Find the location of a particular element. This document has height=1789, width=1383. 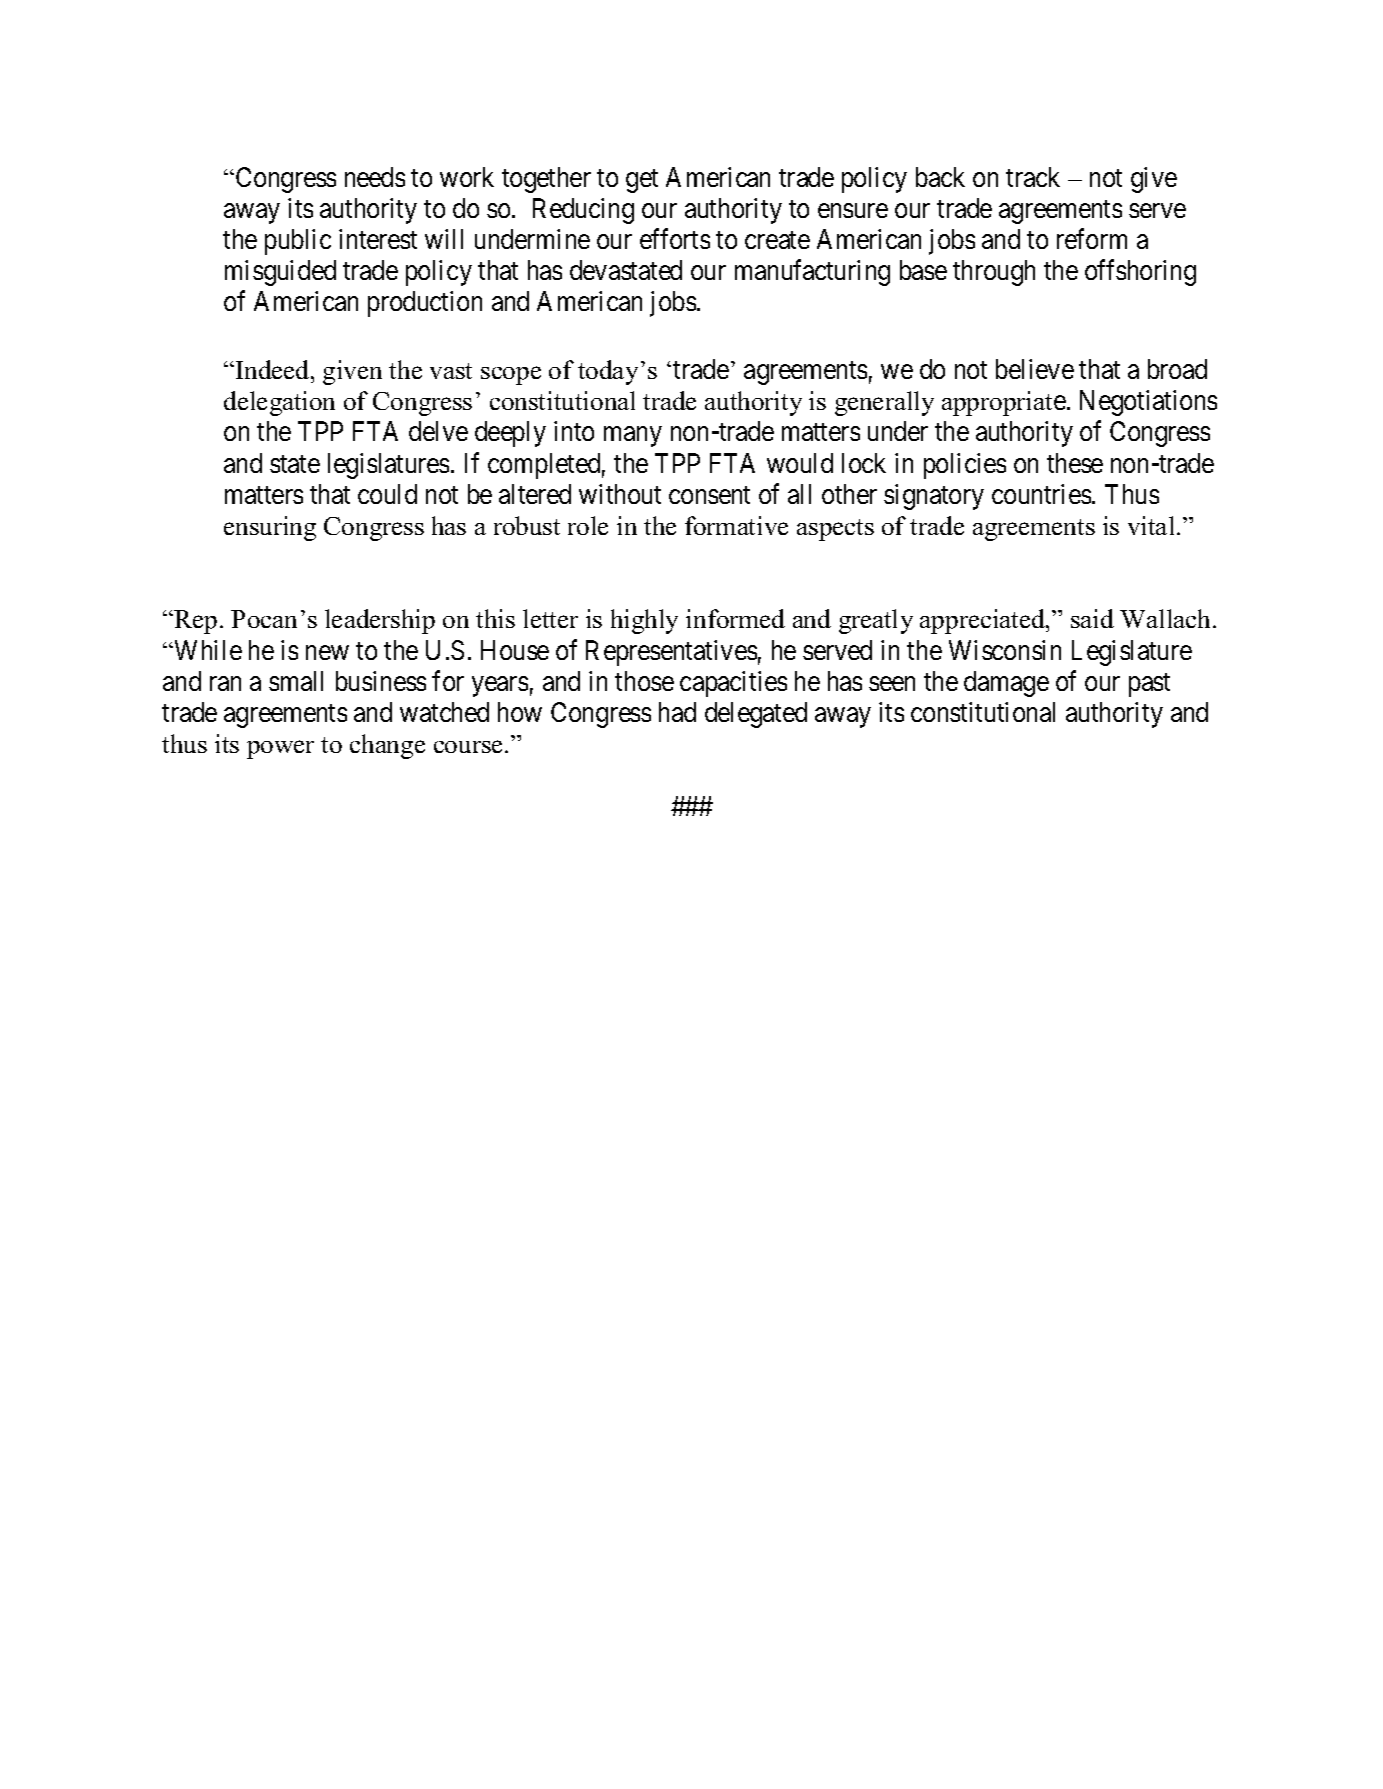

scope is located at coordinates (511, 375).
